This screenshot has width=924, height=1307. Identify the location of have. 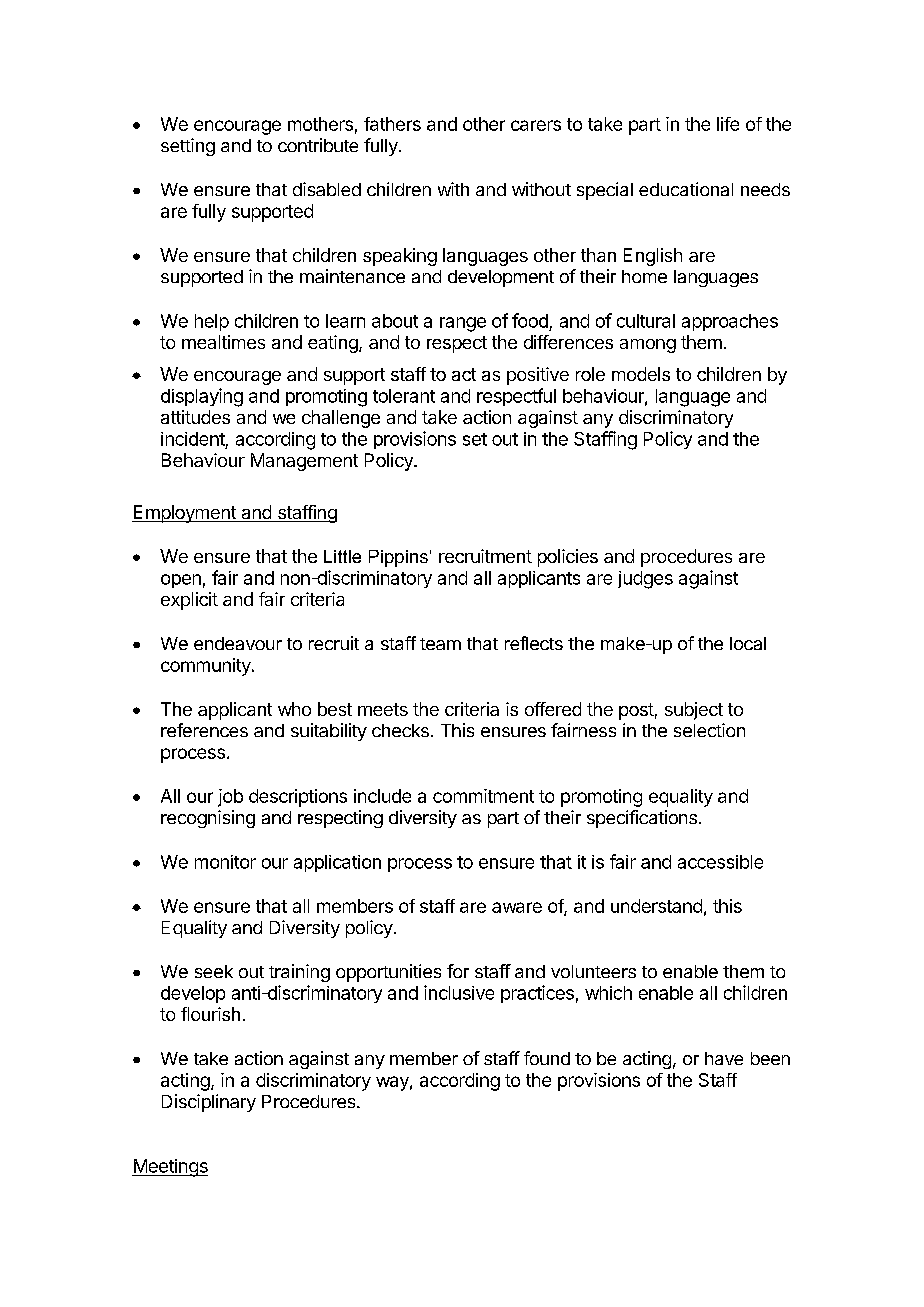
(724, 1058).
